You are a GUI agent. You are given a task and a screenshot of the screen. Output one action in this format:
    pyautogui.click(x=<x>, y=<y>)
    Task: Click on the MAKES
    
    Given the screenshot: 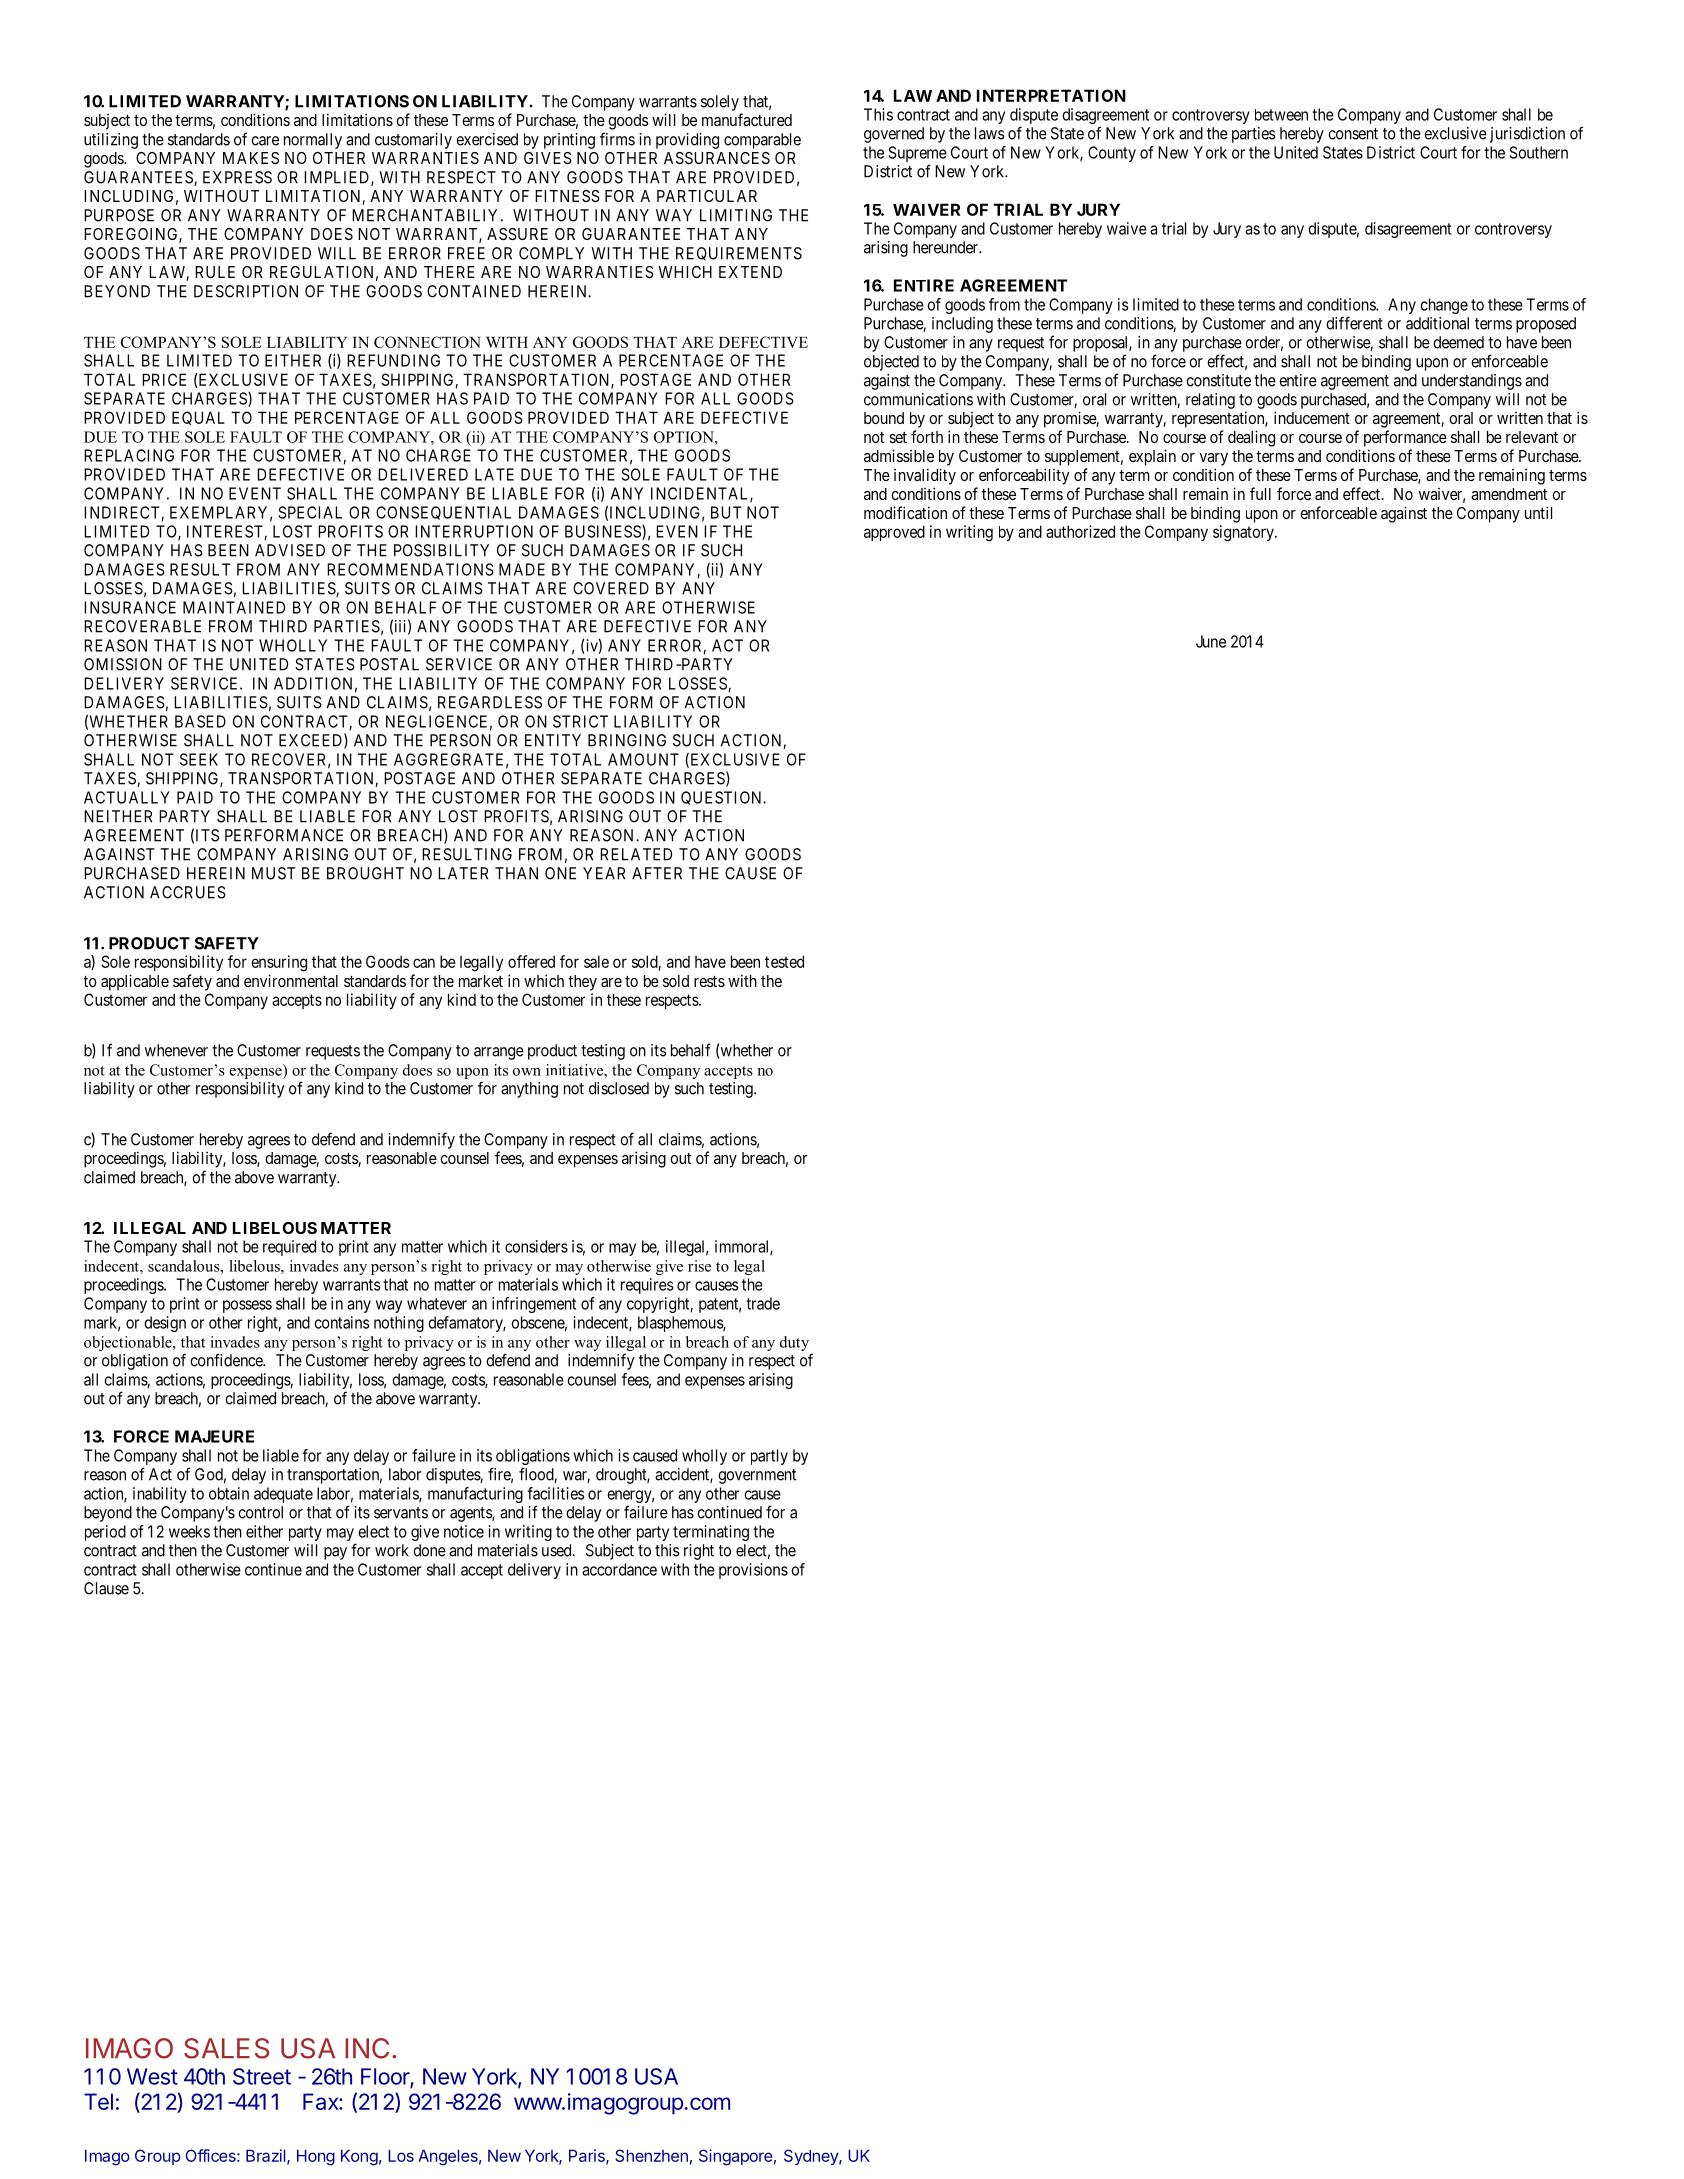 What is the action you would take?
    pyautogui.click(x=251, y=158)
